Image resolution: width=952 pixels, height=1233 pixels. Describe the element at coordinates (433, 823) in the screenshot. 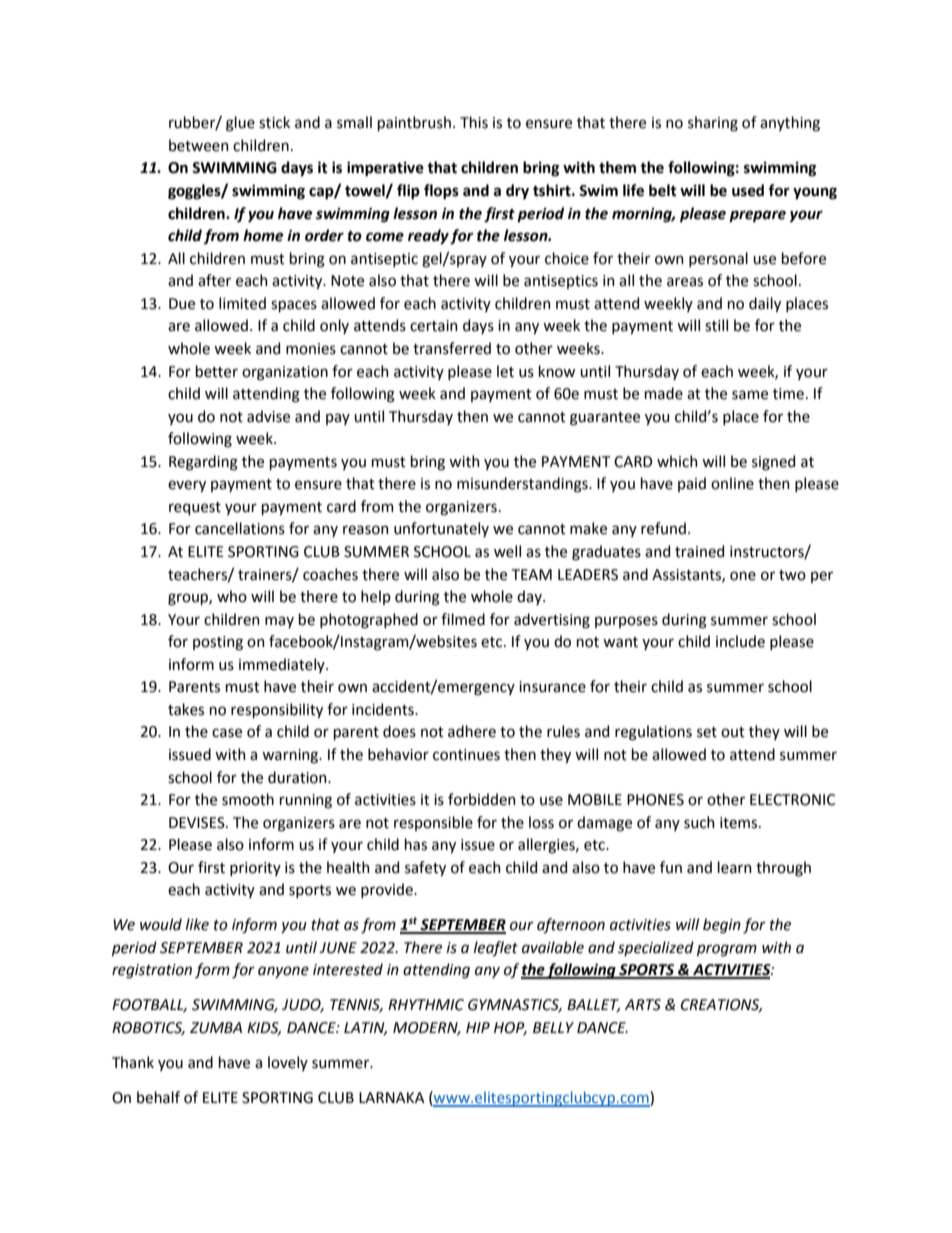

I see `responsible` at that location.
